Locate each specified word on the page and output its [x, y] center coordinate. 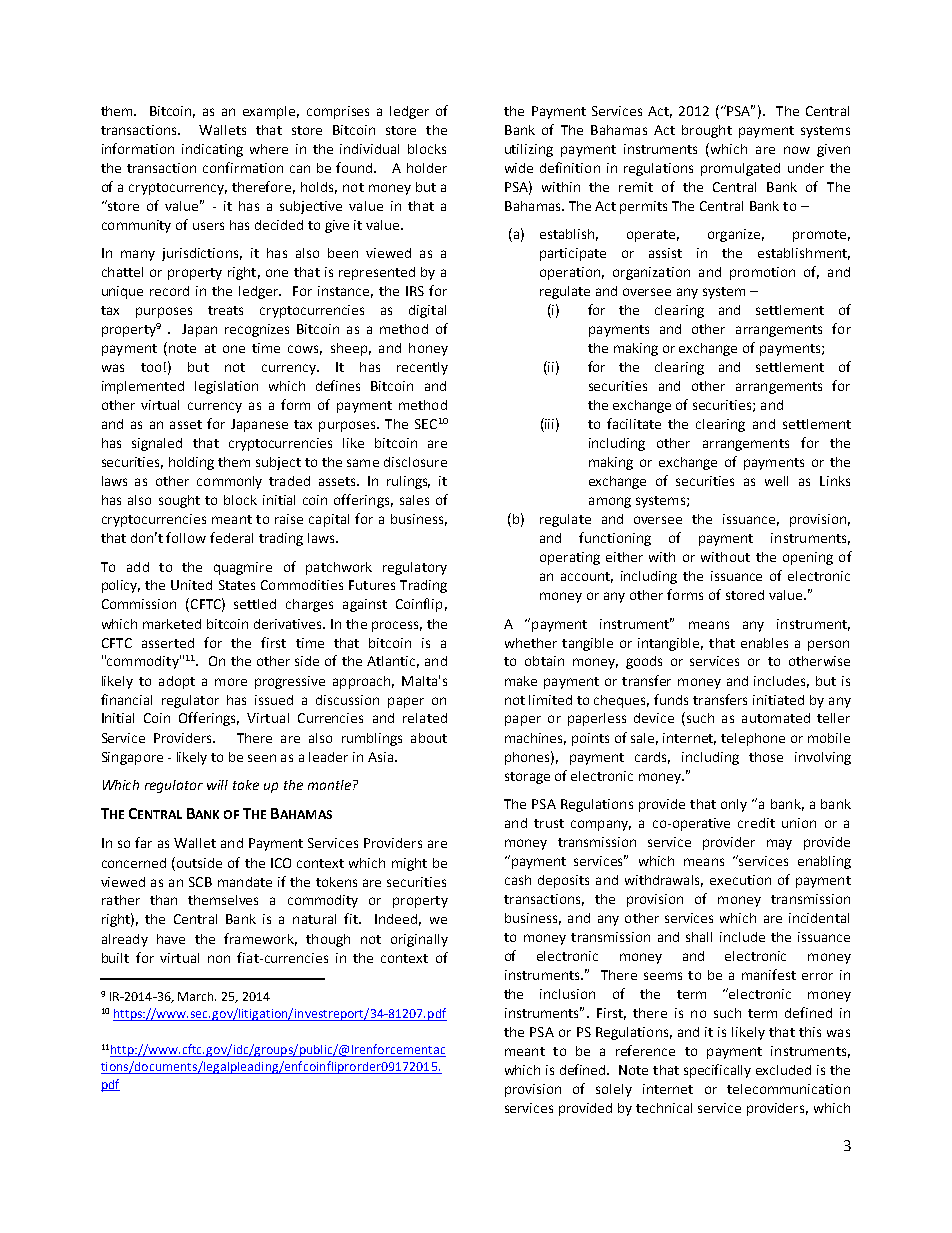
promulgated [740, 169]
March [197, 996]
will [217, 785]
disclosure [415, 462]
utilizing [529, 150]
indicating [212, 150]
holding [191, 463]
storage [527, 778]
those [766, 757]
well [776, 481]
